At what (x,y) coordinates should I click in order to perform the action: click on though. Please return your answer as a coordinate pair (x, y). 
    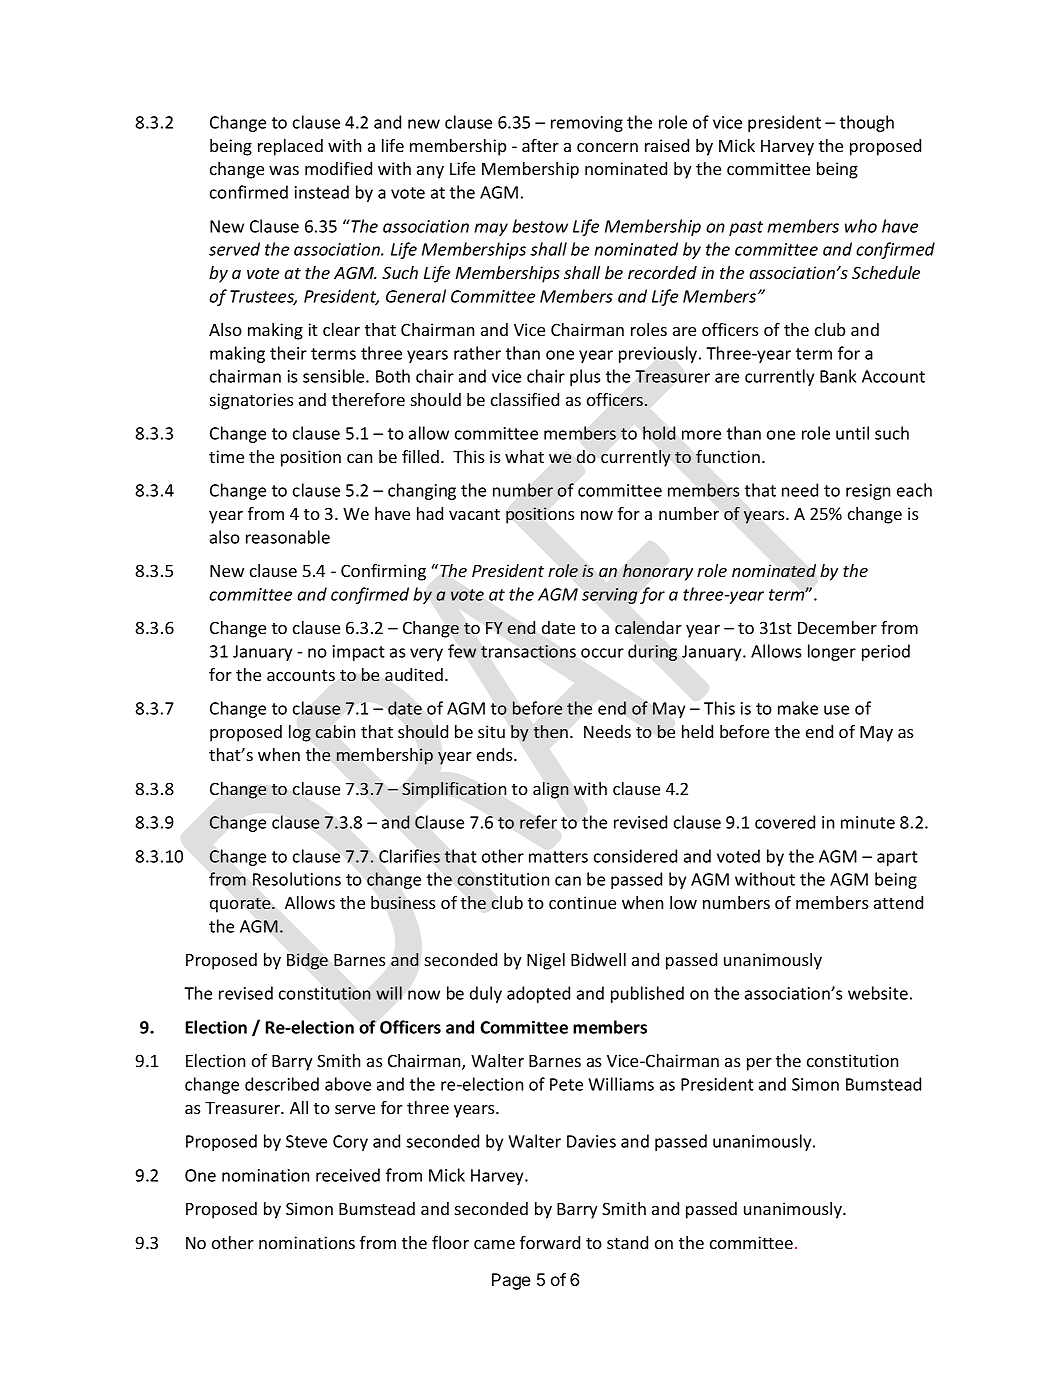
    Looking at the image, I should click on (867, 123).
